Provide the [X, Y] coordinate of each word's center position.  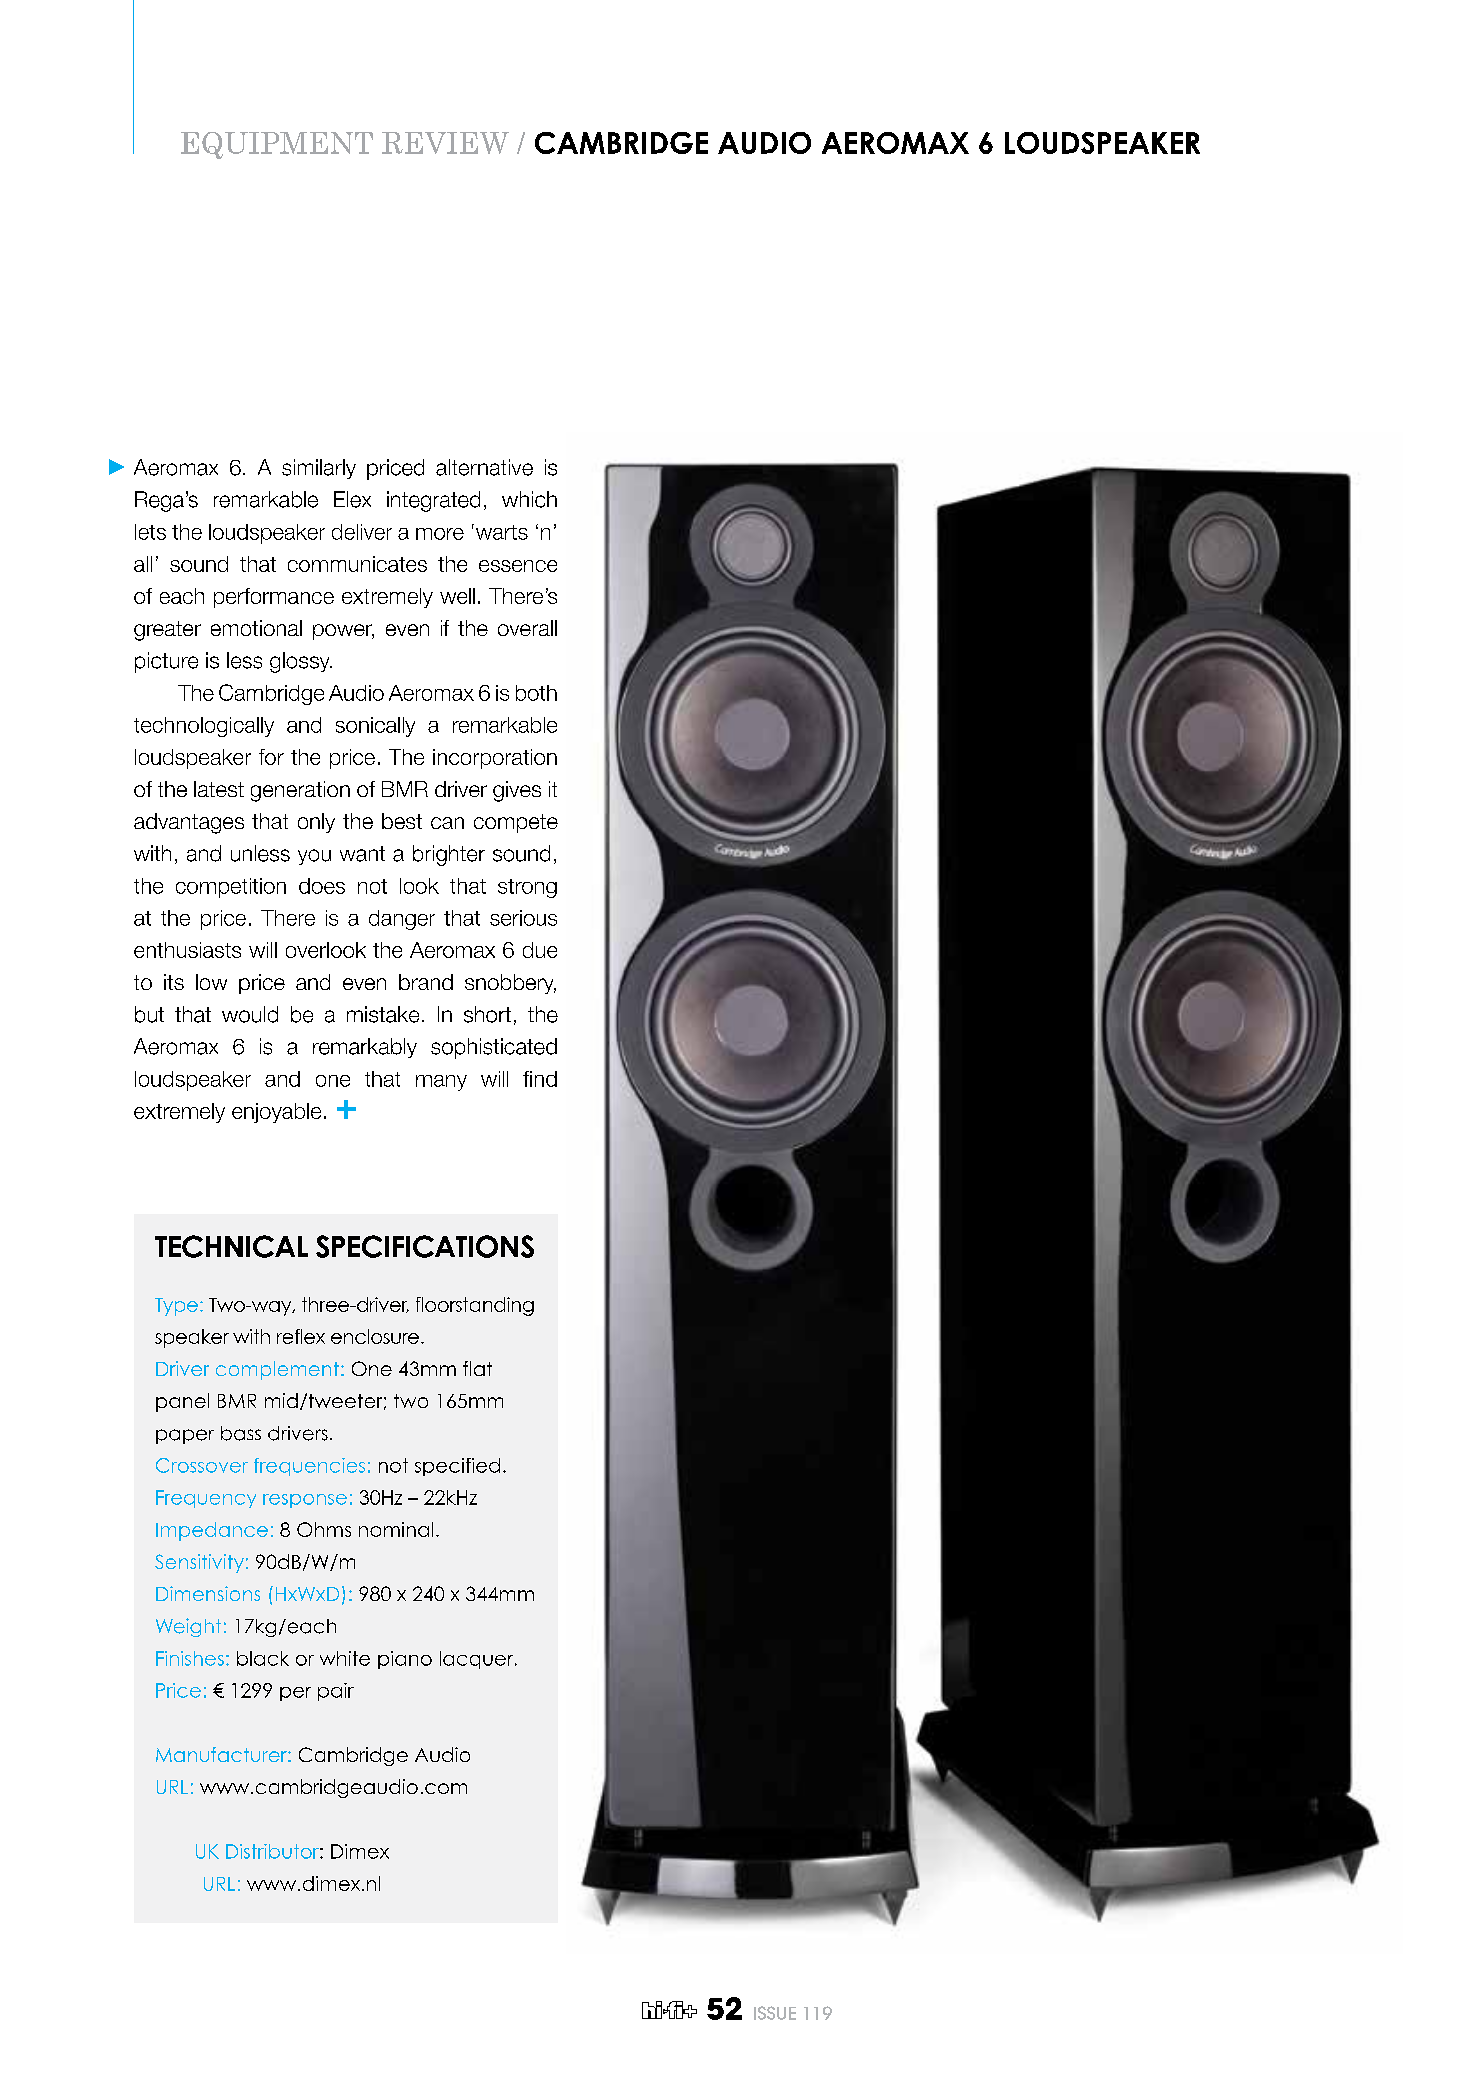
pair [336, 1692]
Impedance [212, 1531]
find [540, 1079]
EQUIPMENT [277, 145]
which [529, 499]
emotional [256, 628]
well [457, 596]
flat [477, 1368]
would [250, 1014]
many [441, 1083]
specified [457, 1467]
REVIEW [445, 143]
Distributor [273, 1851]
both [536, 693]
